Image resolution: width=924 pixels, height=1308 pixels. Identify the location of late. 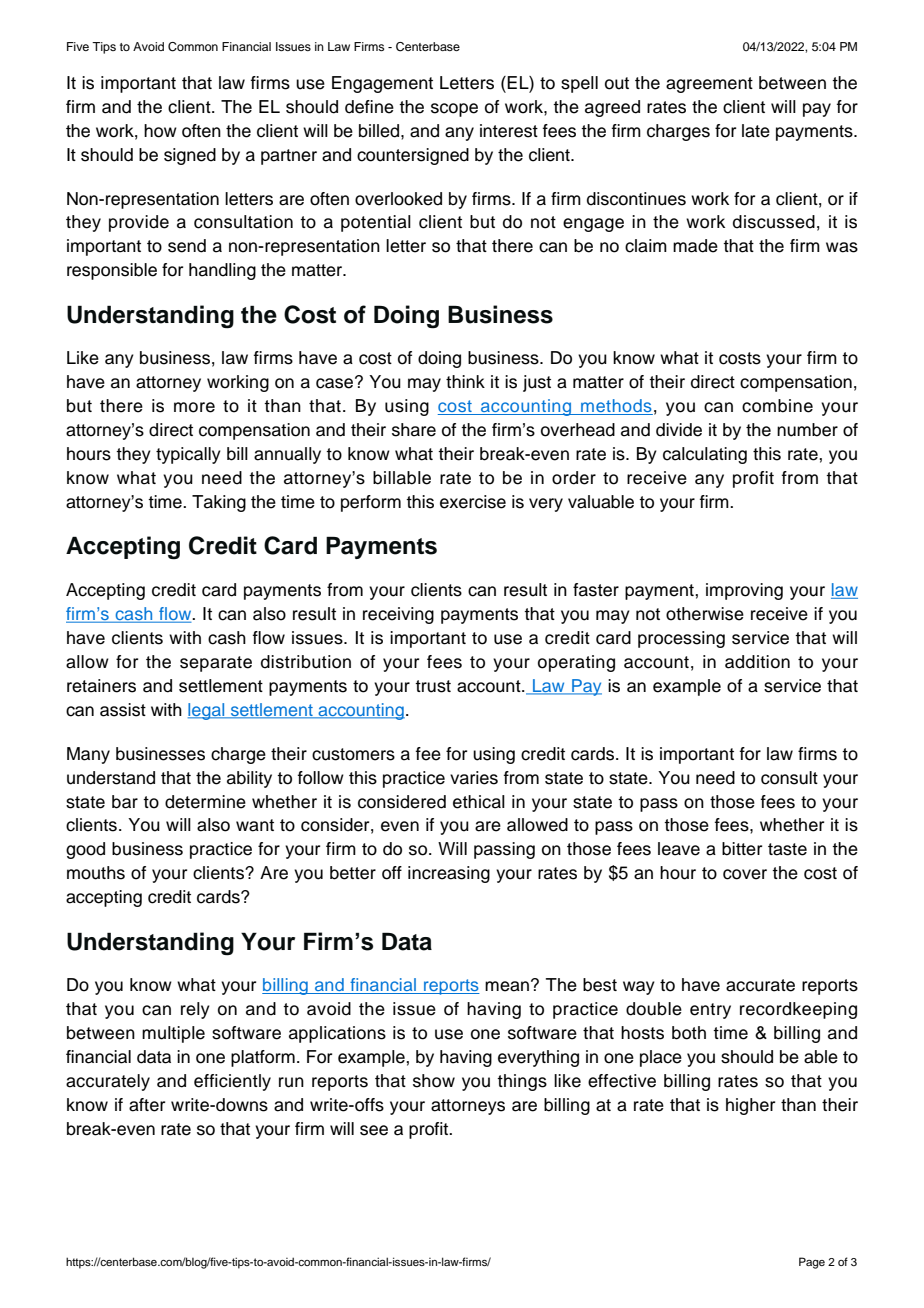
(756, 131).
